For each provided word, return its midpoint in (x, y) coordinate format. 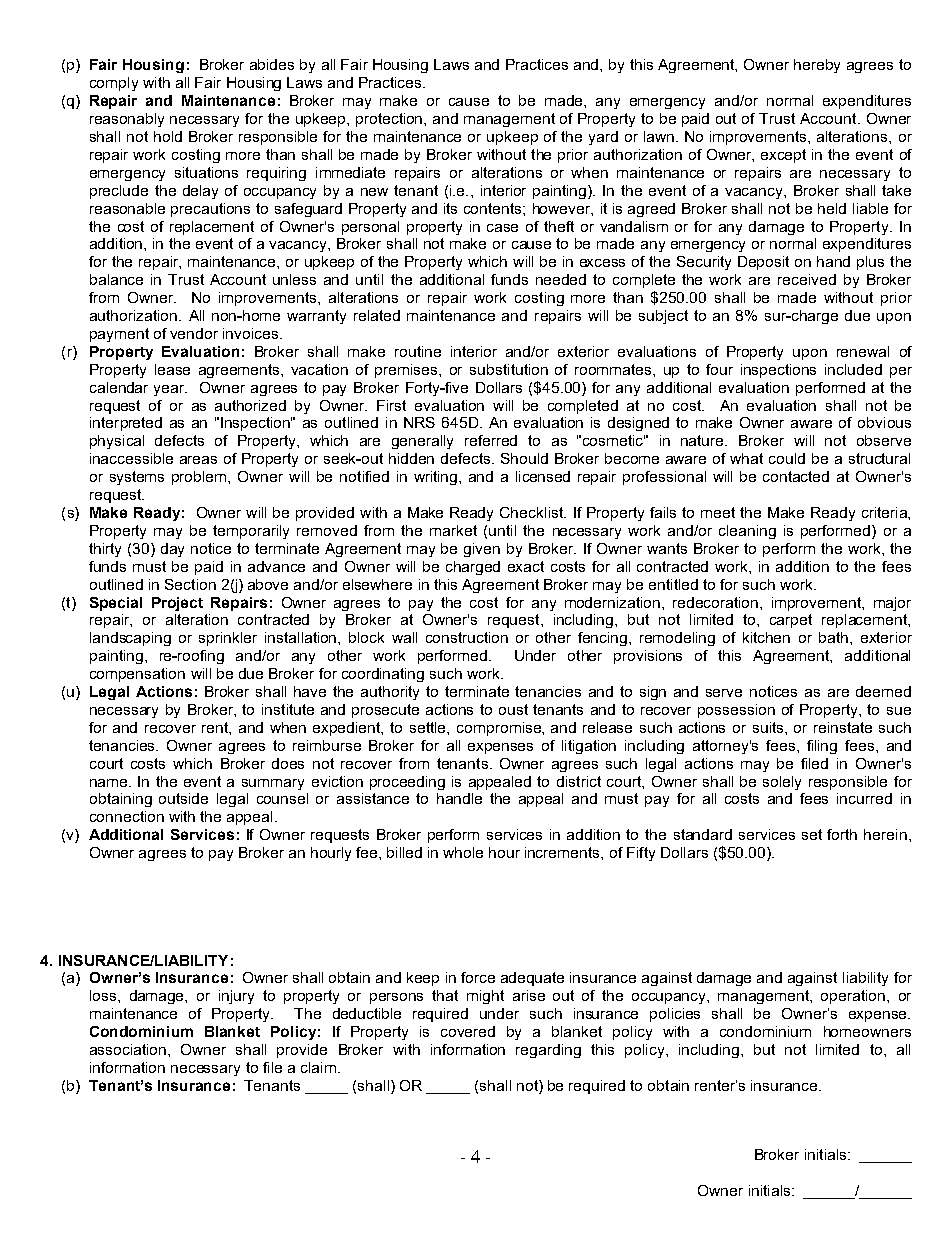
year (170, 390)
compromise (500, 729)
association (129, 1049)
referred (491, 440)
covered (468, 1031)
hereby (817, 66)
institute (288, 709)
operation (853, 997)
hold (168, 136)
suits (769, 727)
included (853, 369)
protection (390, 120)
